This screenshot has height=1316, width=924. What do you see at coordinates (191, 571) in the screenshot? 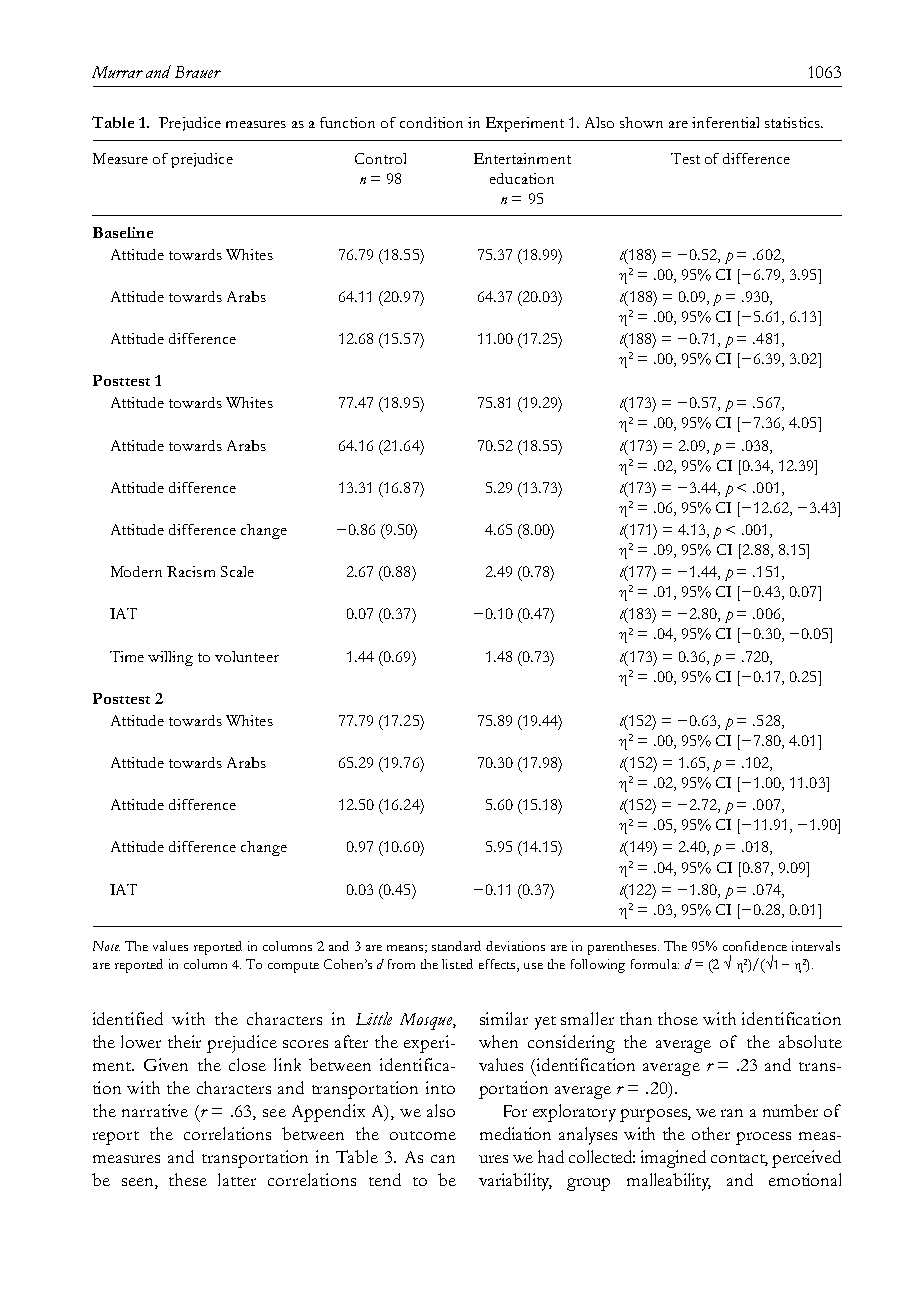
I see `Racism` at bounding box center [191, 571].
